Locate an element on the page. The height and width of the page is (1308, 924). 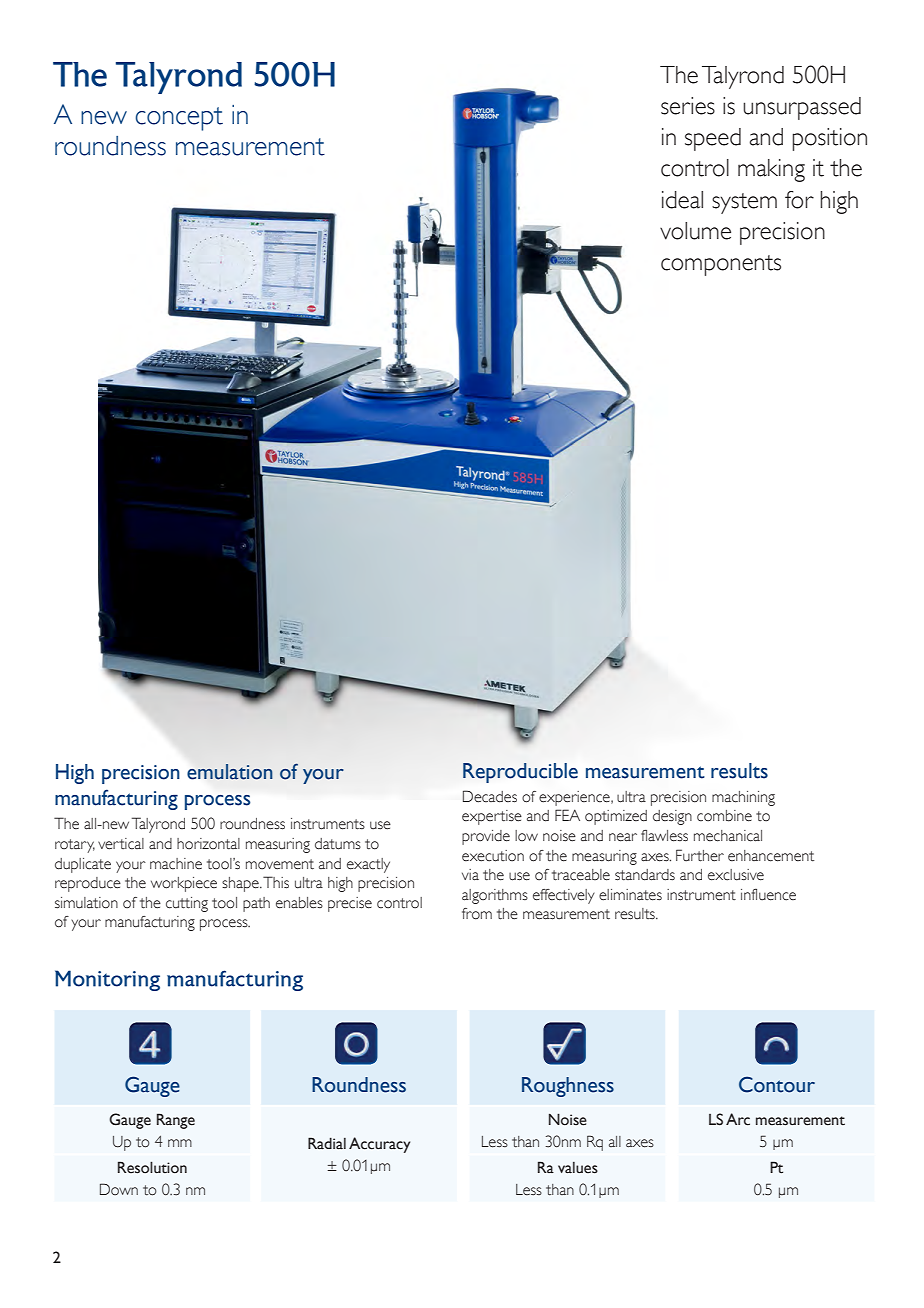
horizontal is located at coordinates (208, 844).
